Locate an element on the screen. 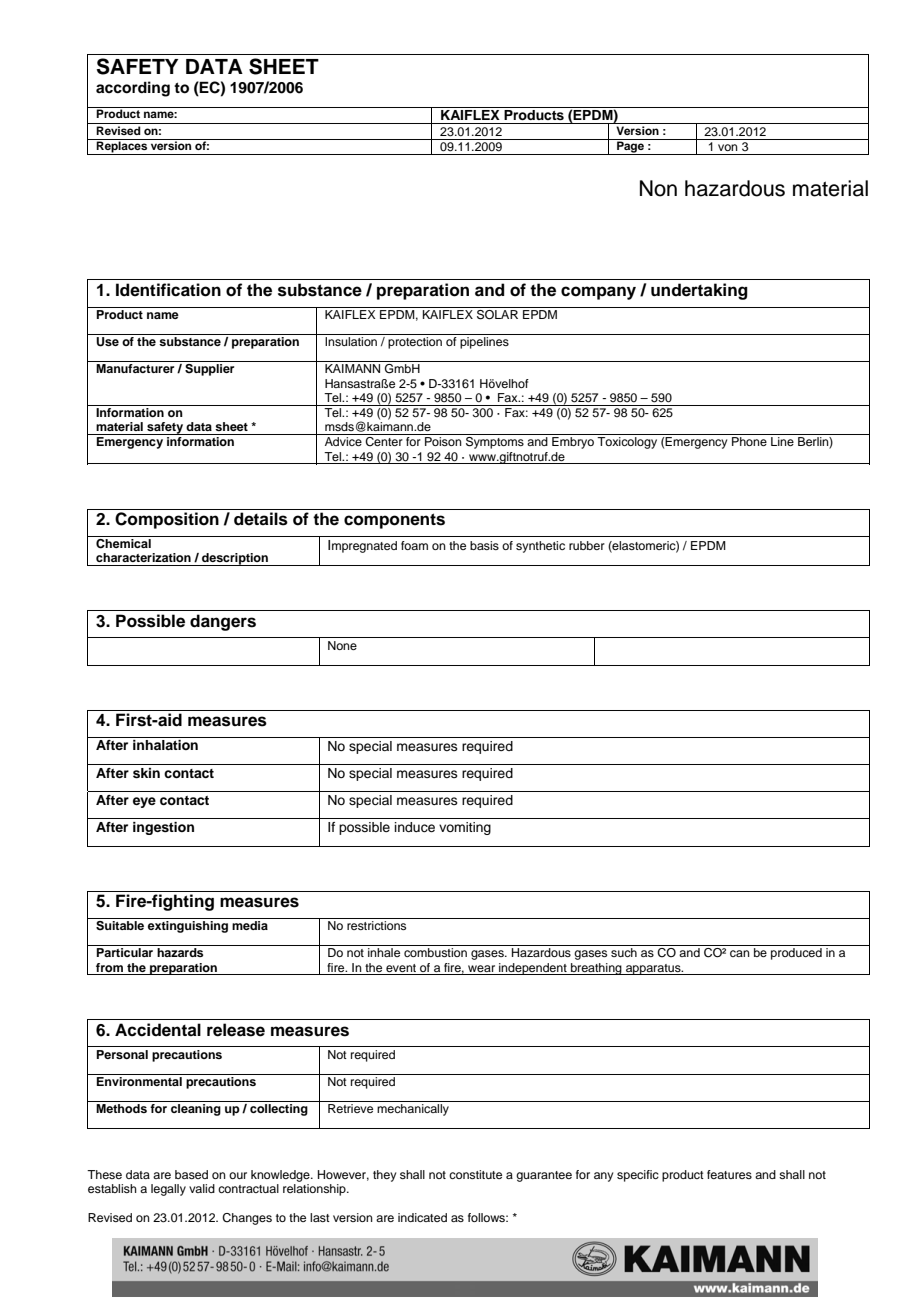 Image resolution: width=924 pixels, height=1308 pixels. ingestion is located at coordinates (163, 828).
